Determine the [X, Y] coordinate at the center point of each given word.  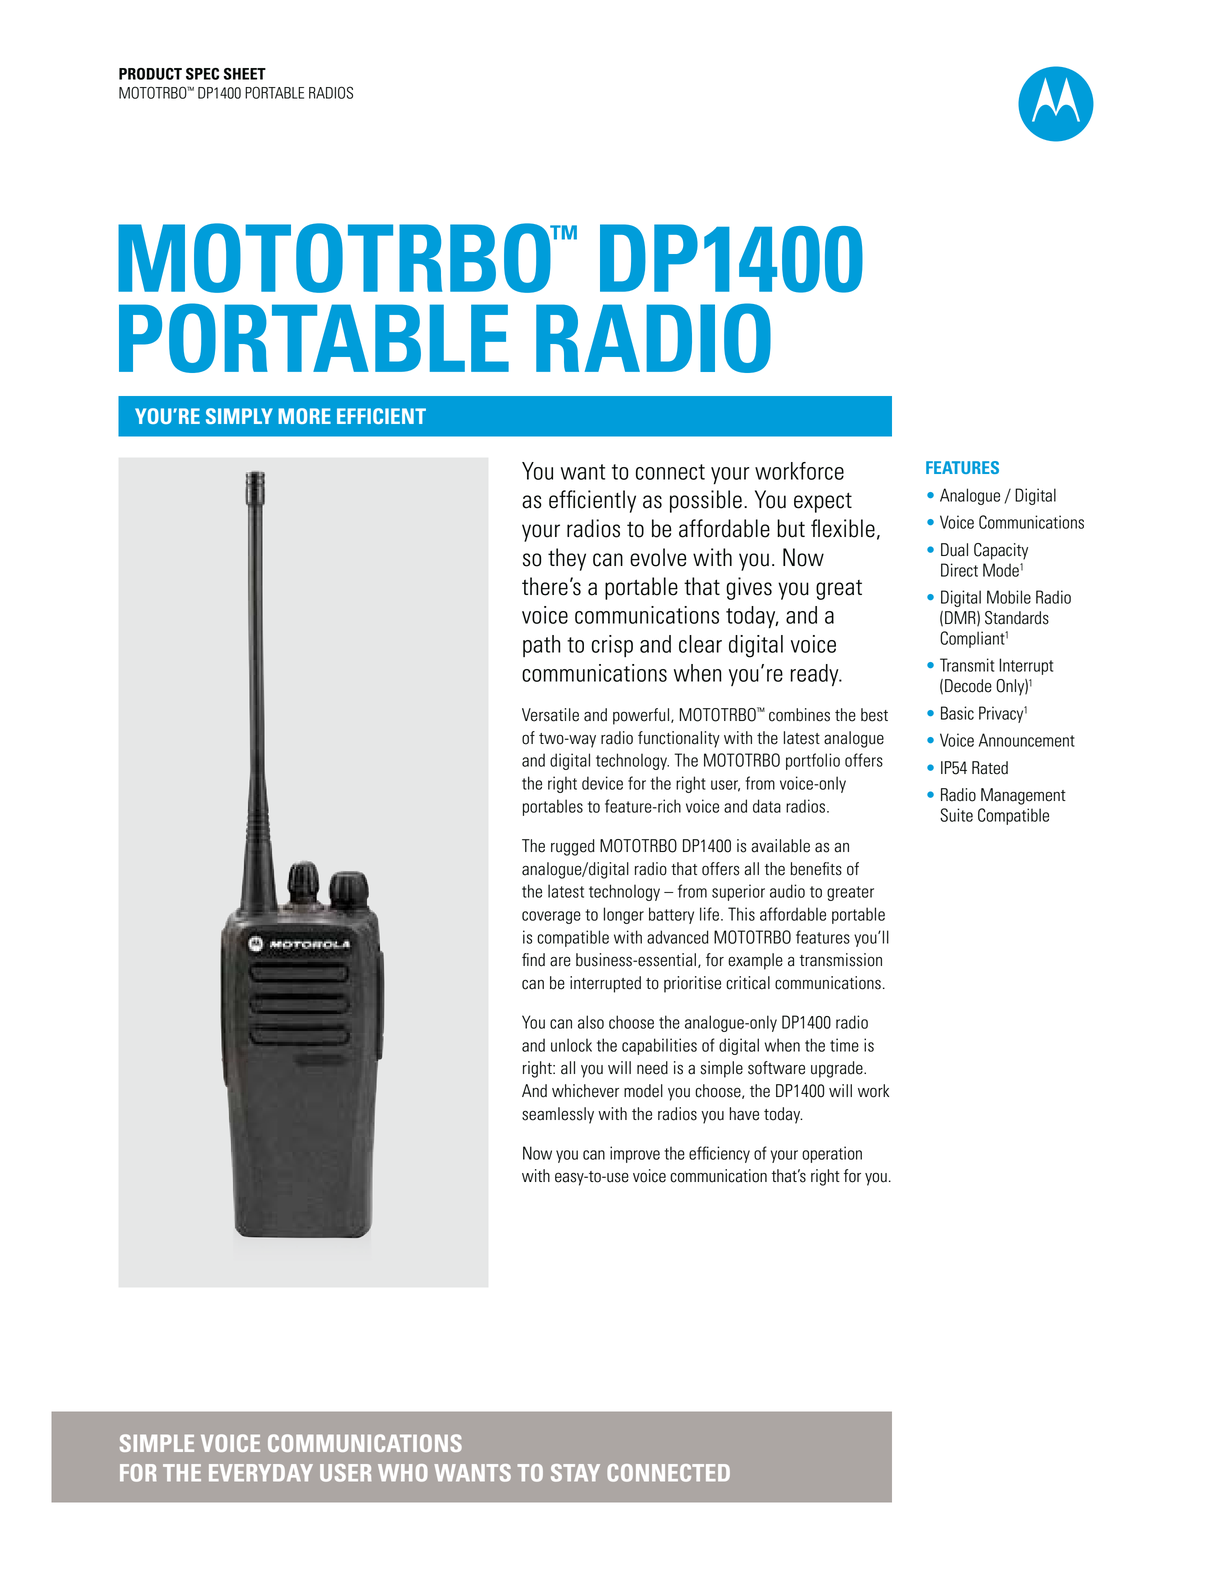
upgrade [838, 1069]
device [602, 783]
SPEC [202, 74]
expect [823, 503]
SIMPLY [239, 416]
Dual [954, 550]
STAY [575, 1473]
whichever [585, 1091]
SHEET [245, 74]
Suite [956, 815]
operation [832, 1154]
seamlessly [558, 1115]
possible [706, 501]
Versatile [550, 715]
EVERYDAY [261, 1472]
